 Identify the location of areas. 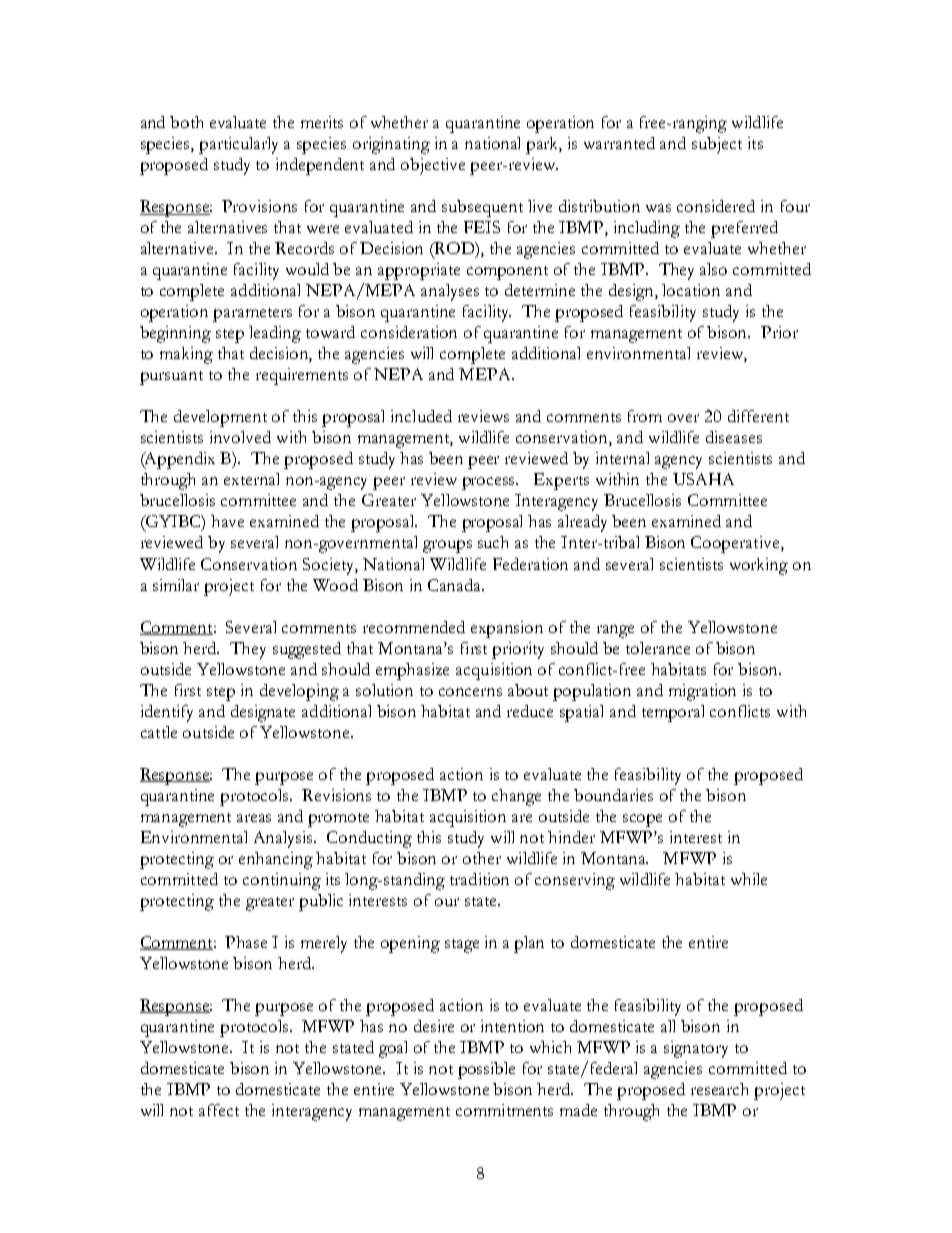
(254, 818).
